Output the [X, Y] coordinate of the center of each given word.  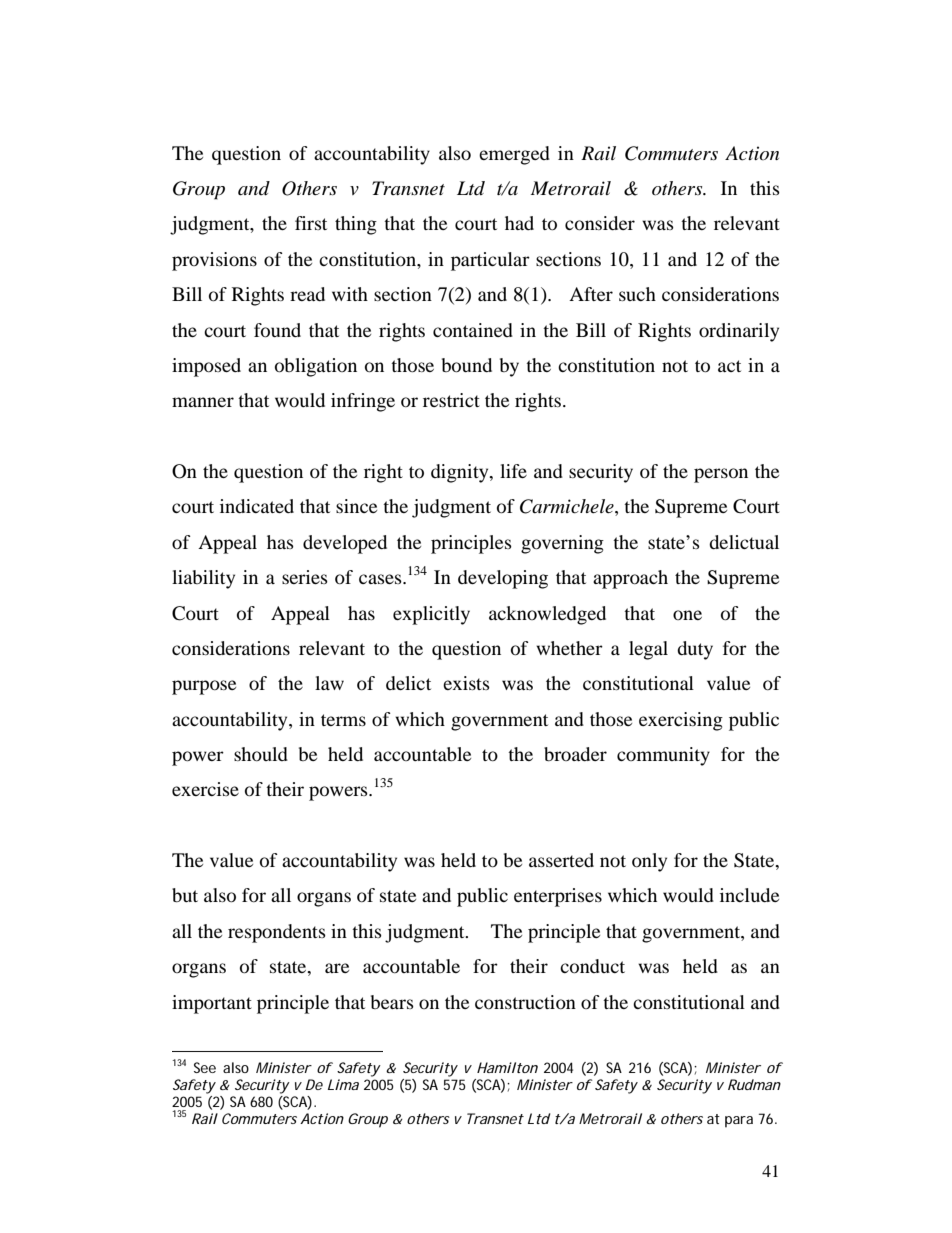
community [663, 756]
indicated [257, 506]
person [721, 475]
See [205, 1067]
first [311, 223]
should [261, 754]
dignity [461, 473]
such [637, 294]
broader [575, 754]
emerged [514, 155]
